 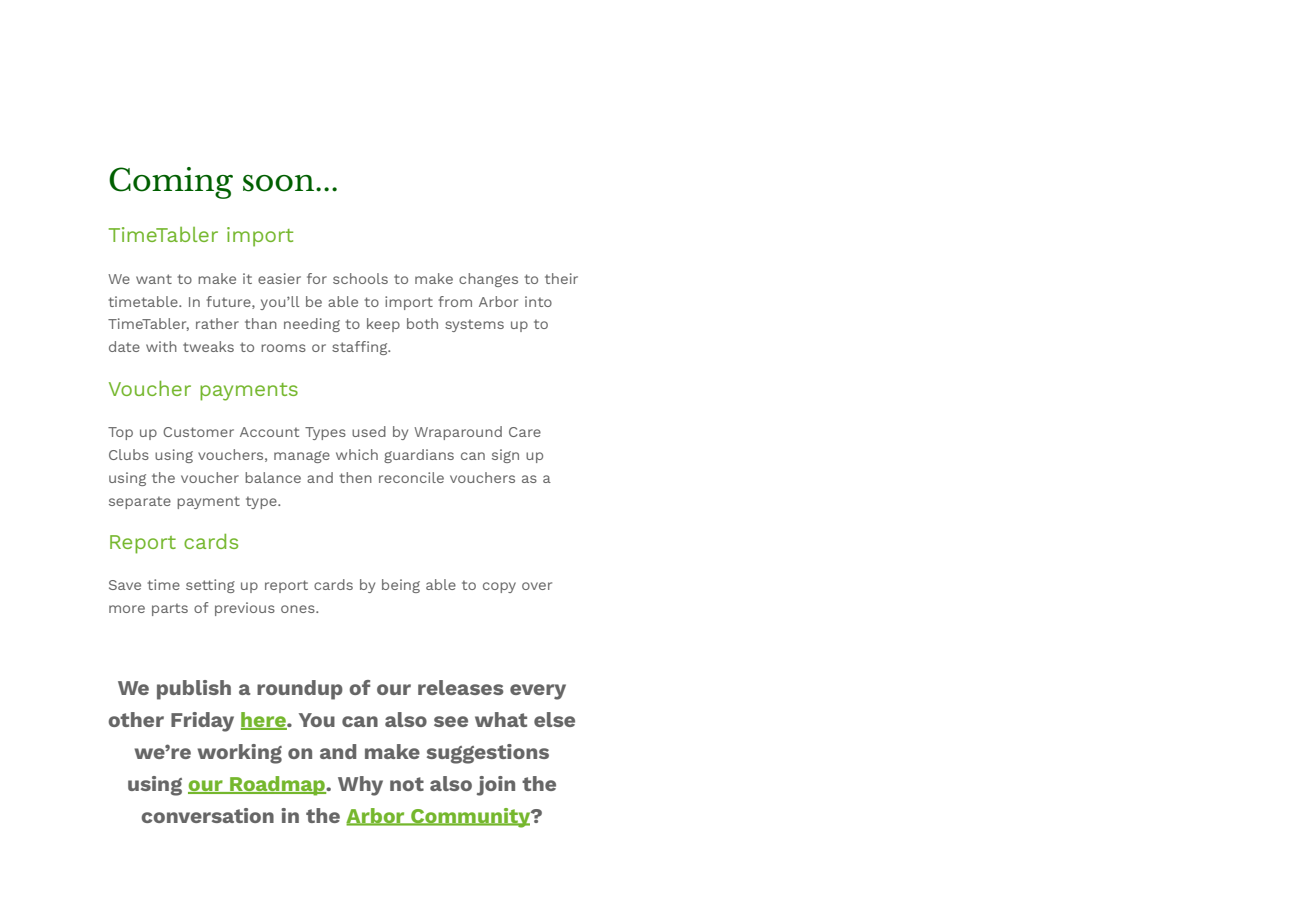 I want to click on conversation, so click(x=207, y=815).
